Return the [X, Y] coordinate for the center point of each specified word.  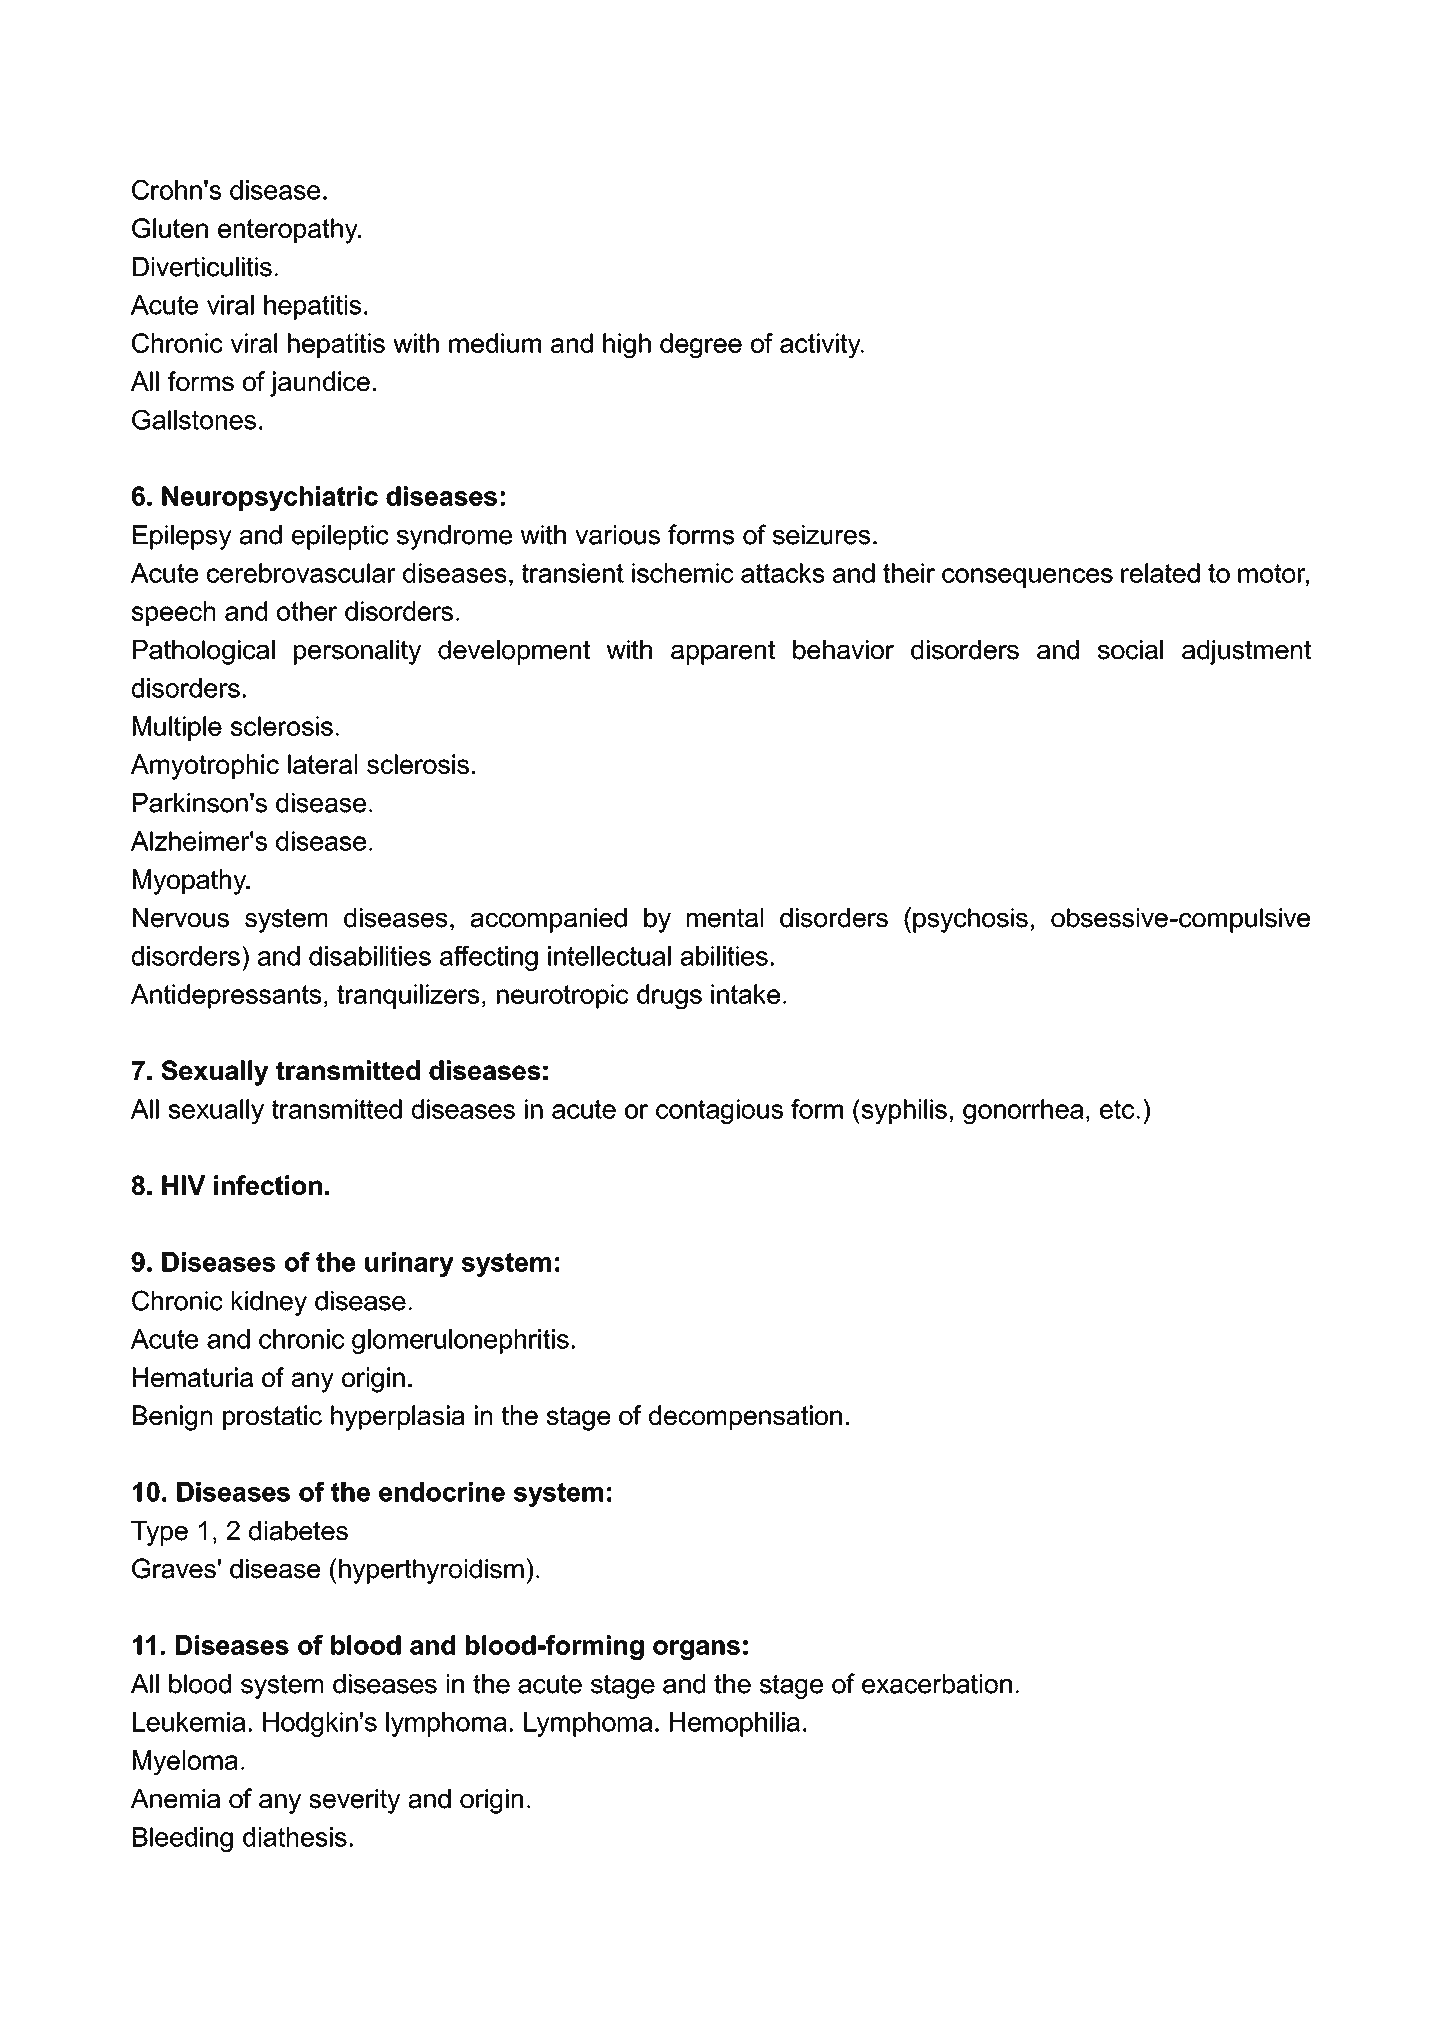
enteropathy [289, 231]
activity [821, 346]
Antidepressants [226, 996]
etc [1117, 1109]
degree [701, 346]
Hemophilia [735, 1724]
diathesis [295, 1837]
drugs [669, 997]
